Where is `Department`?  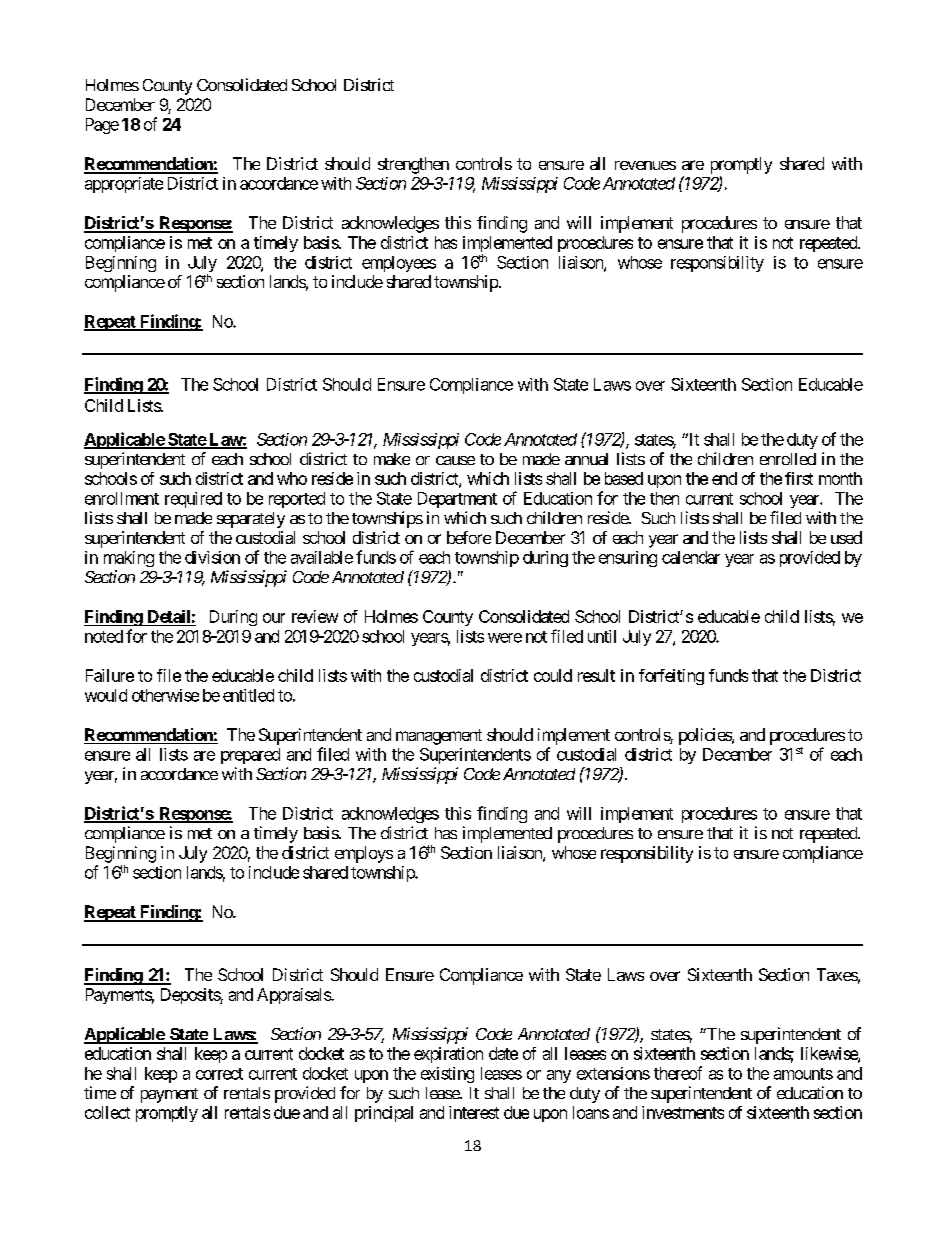 Department is located at coordinates (457, 500).
